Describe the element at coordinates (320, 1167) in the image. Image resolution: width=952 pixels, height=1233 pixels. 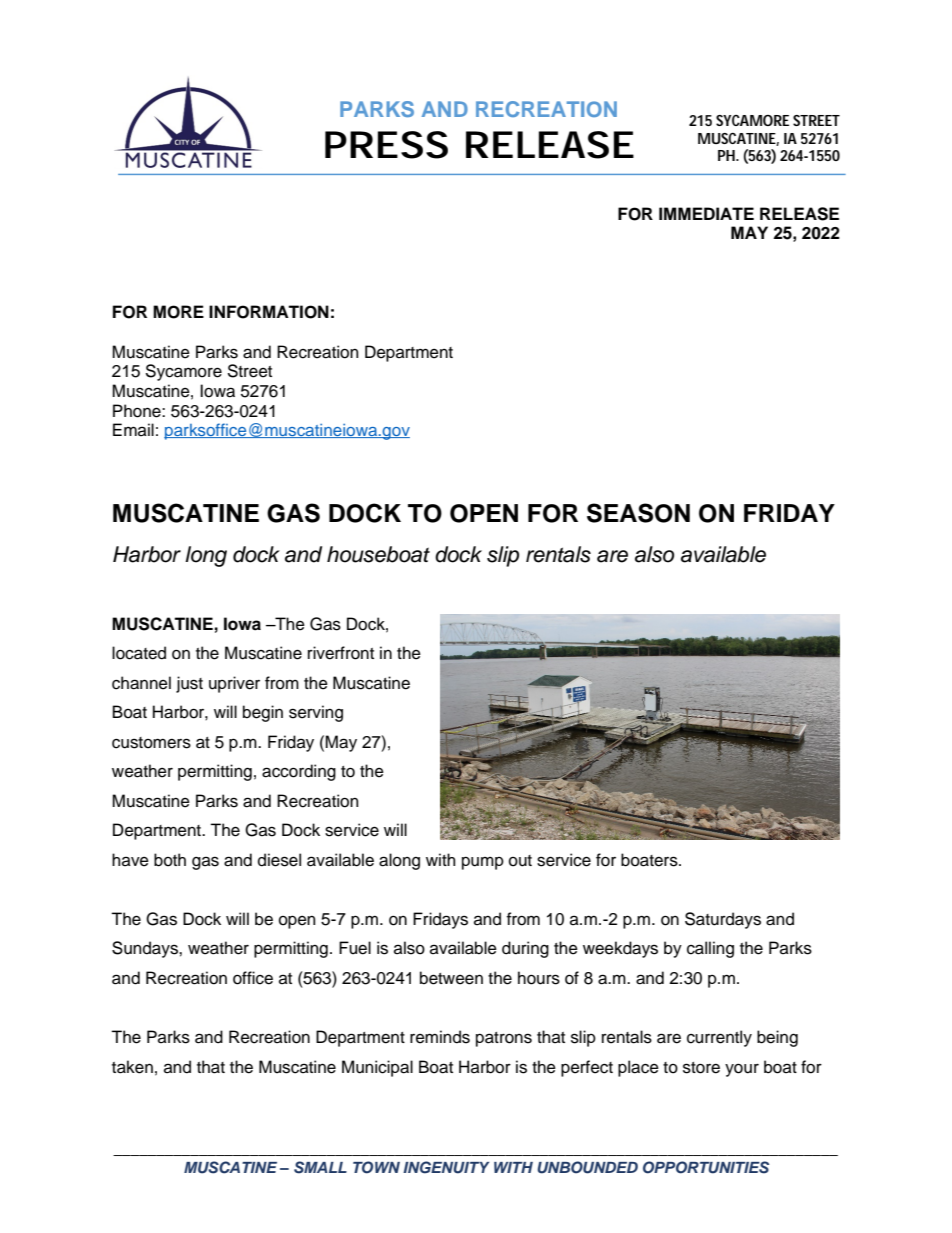
I see `SMALL` at that location.
